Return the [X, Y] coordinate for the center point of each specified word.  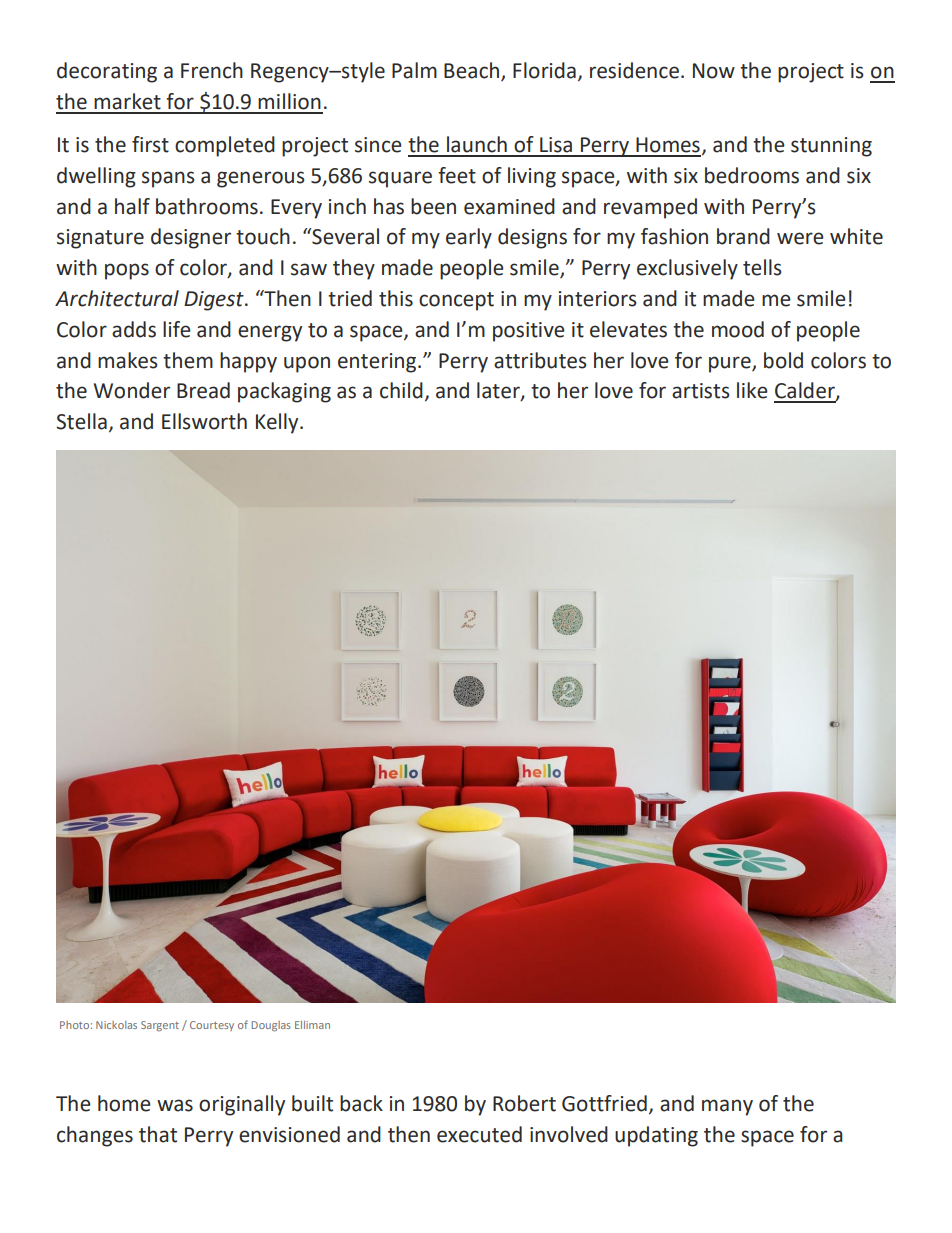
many [727, 1107]
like [752, 390]
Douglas [271, 1026]
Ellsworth [204, 421]
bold [783, 360]
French [212, 70]
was [175, 1105]
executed [479, 1134]
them [188, 360]
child [401, 390]
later [499, 391]
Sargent [160, 1026]
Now [714, 71]
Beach [471, 70]
